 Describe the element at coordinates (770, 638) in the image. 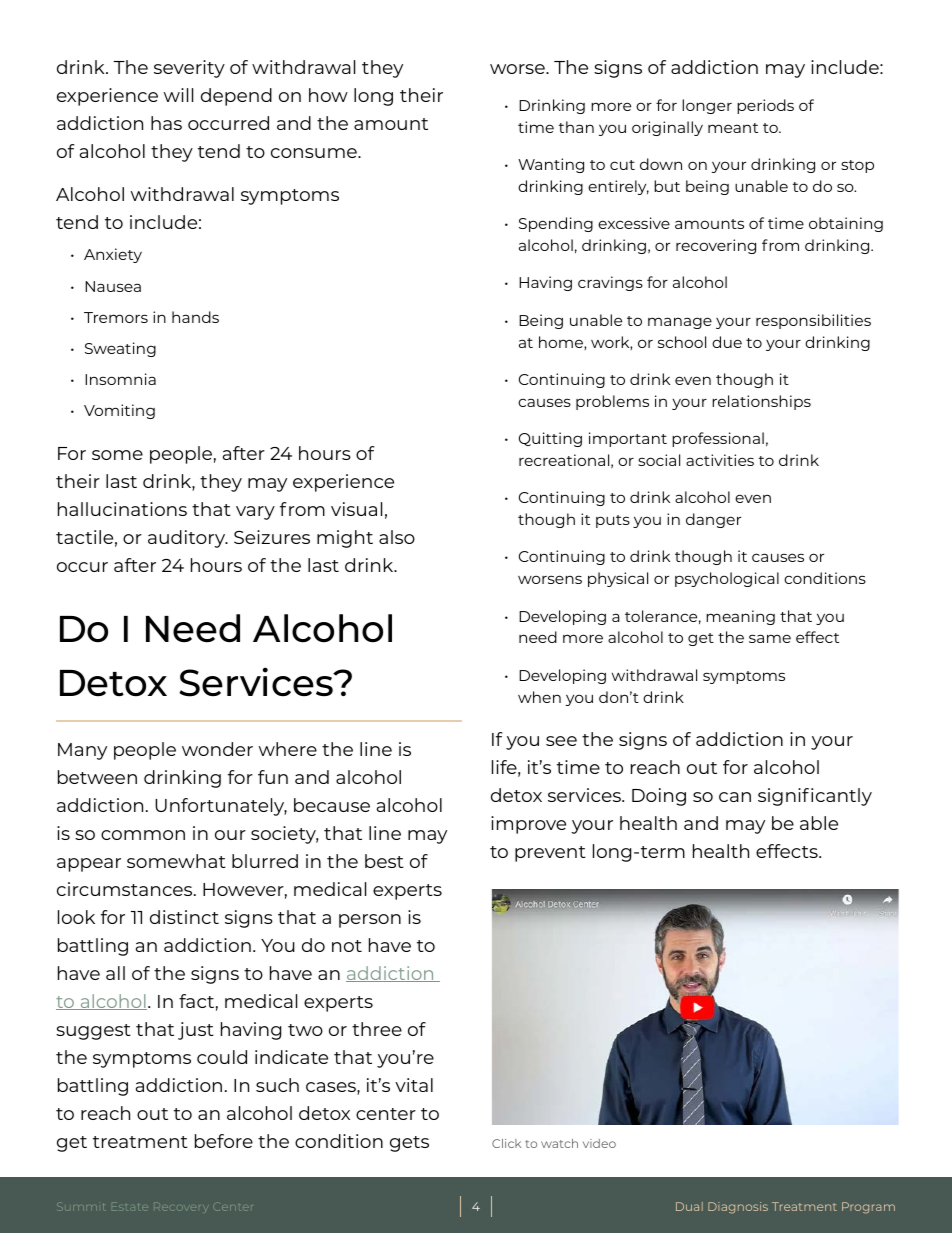

I see `same` at that location.
